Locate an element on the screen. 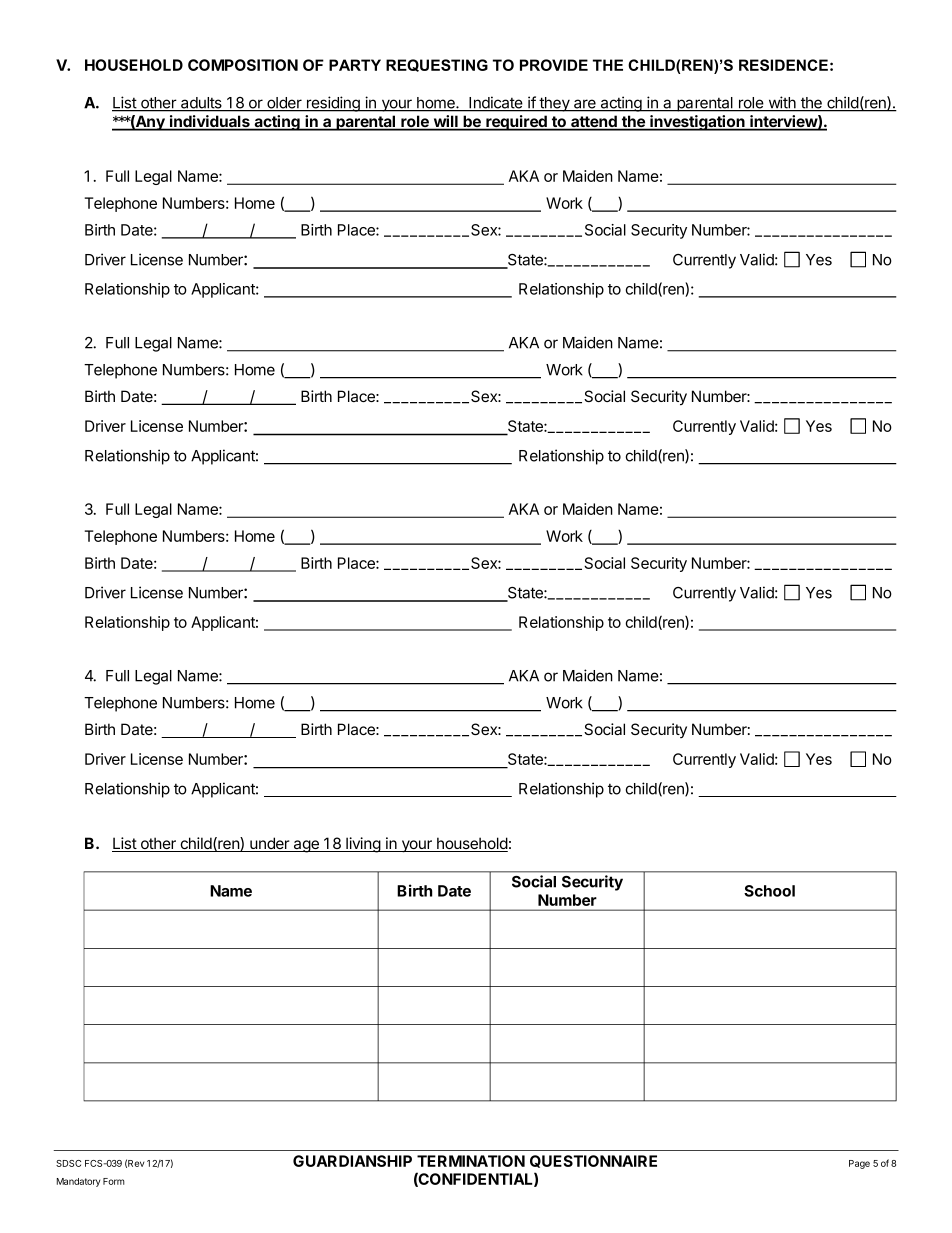 The height and width of the screenshot is (1233, 952). QUESTIONNAIRE is located at coordinates (593, 1161).
